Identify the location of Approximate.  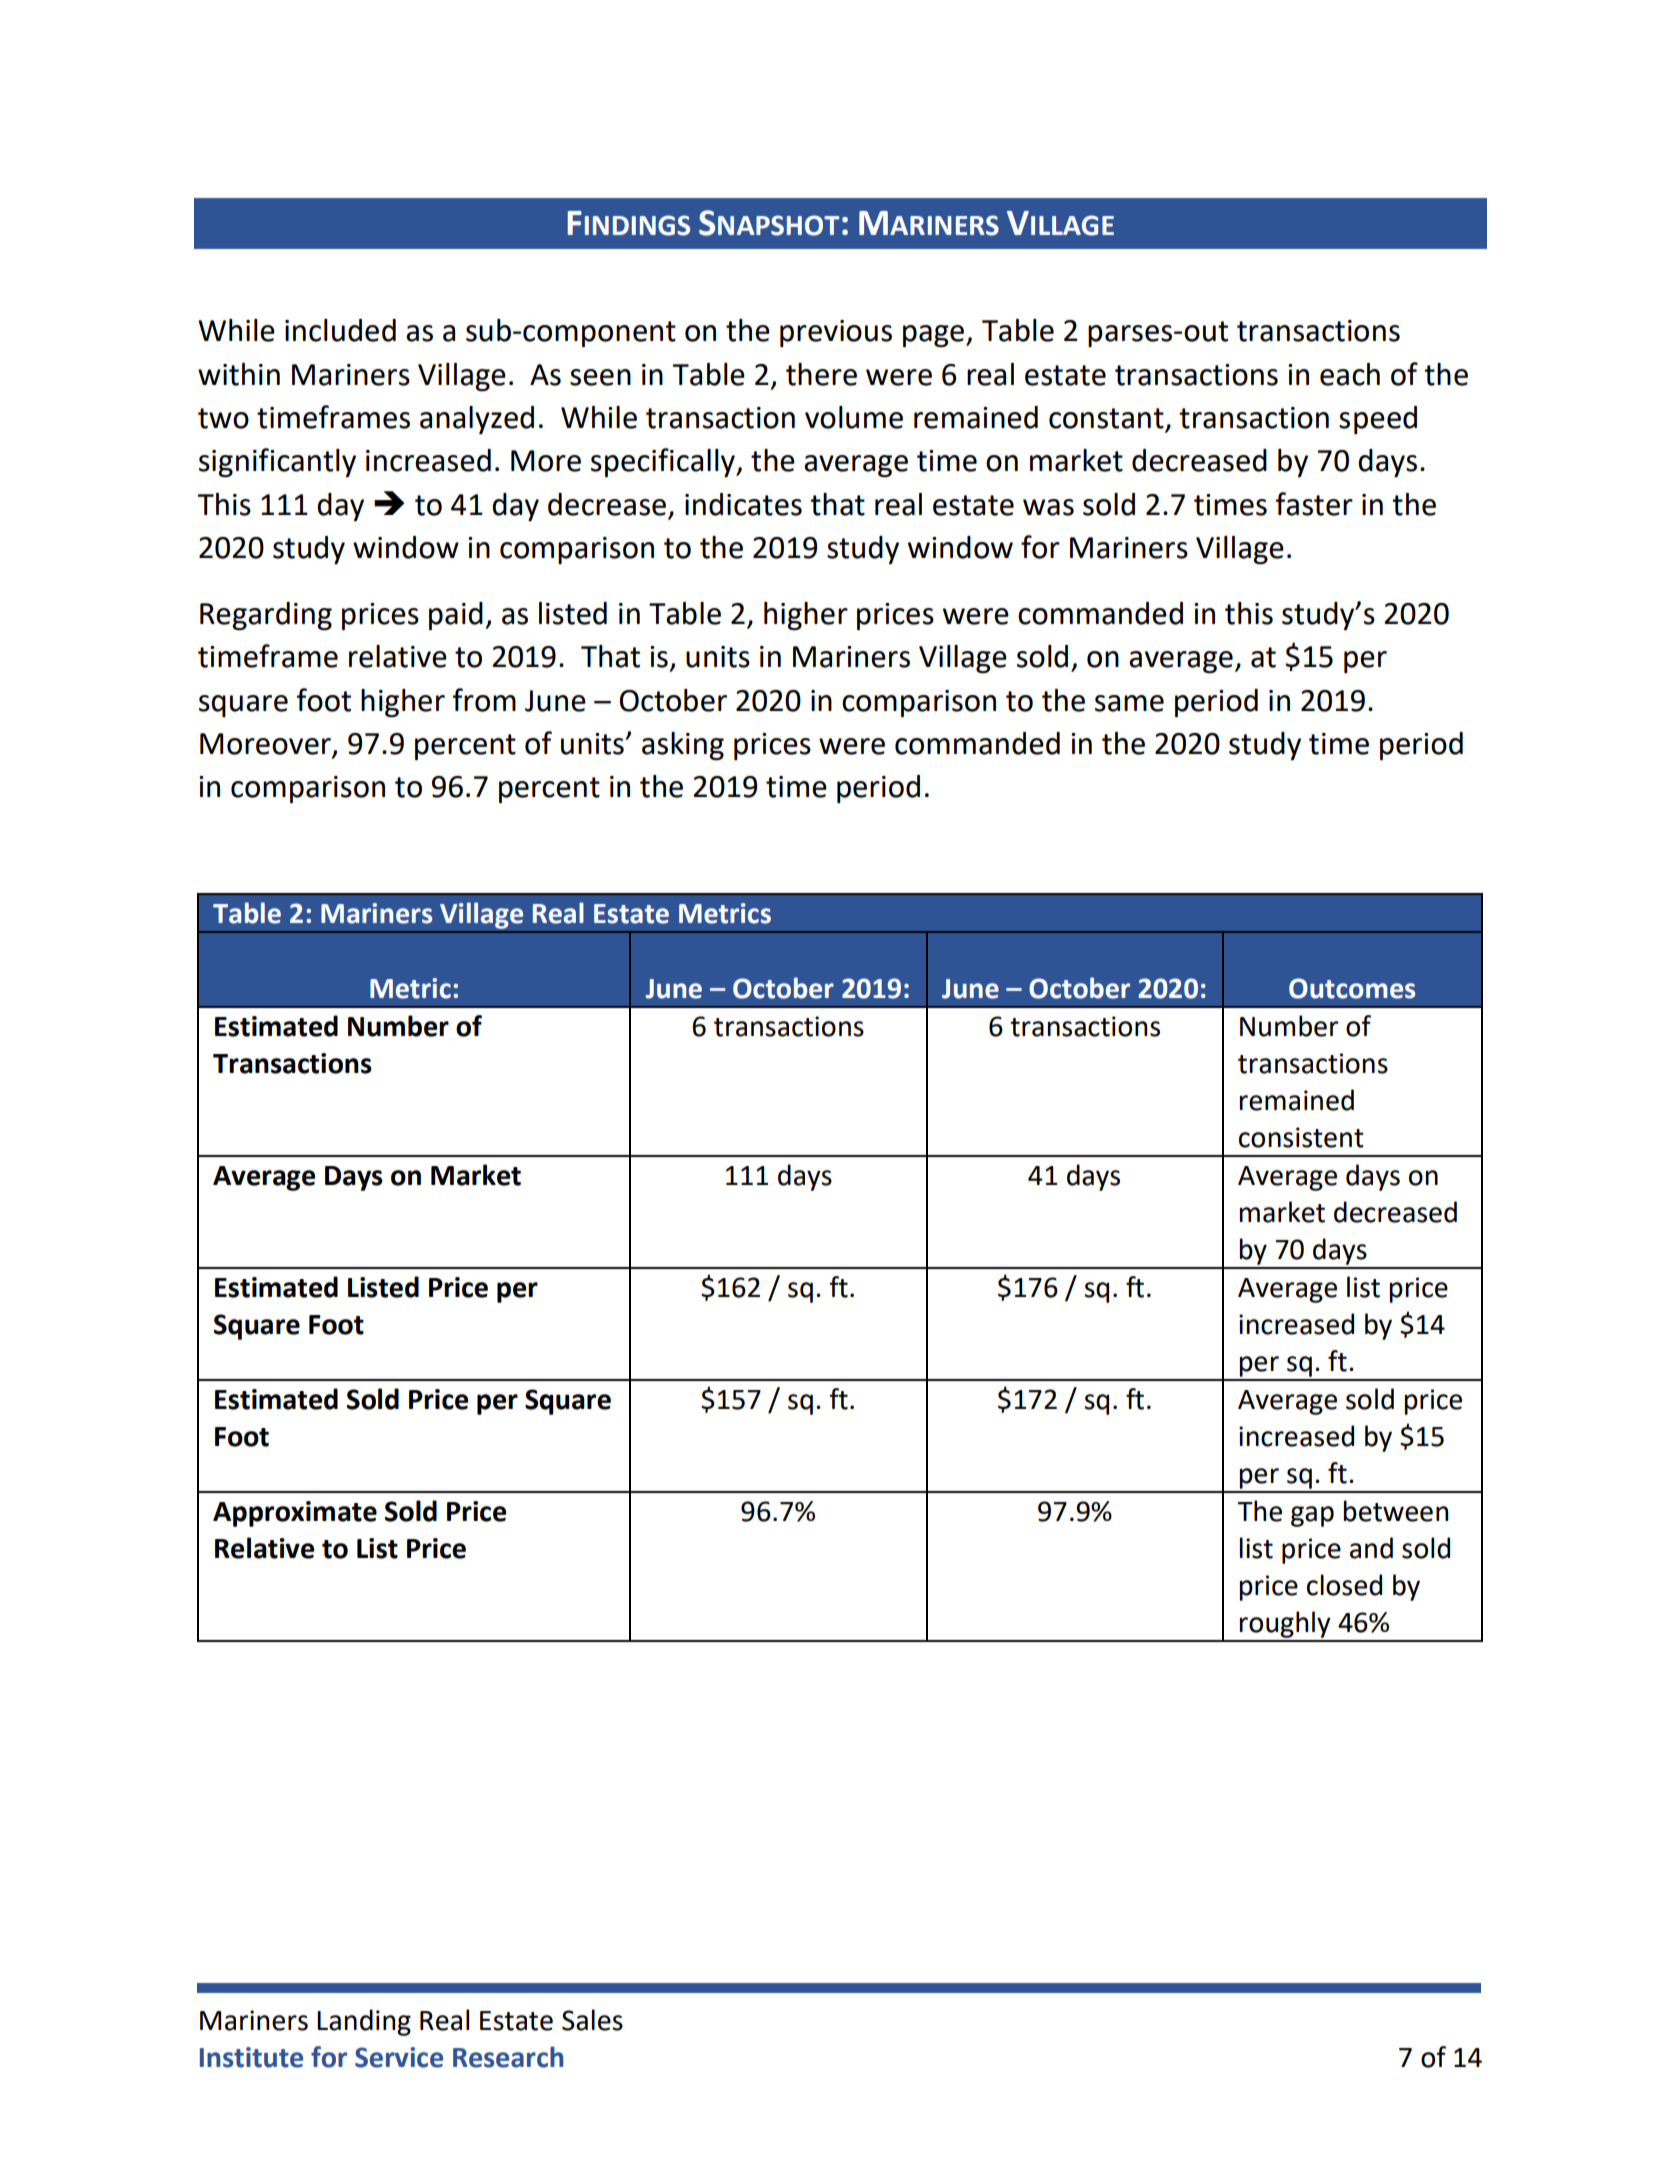
(295, 1514).
